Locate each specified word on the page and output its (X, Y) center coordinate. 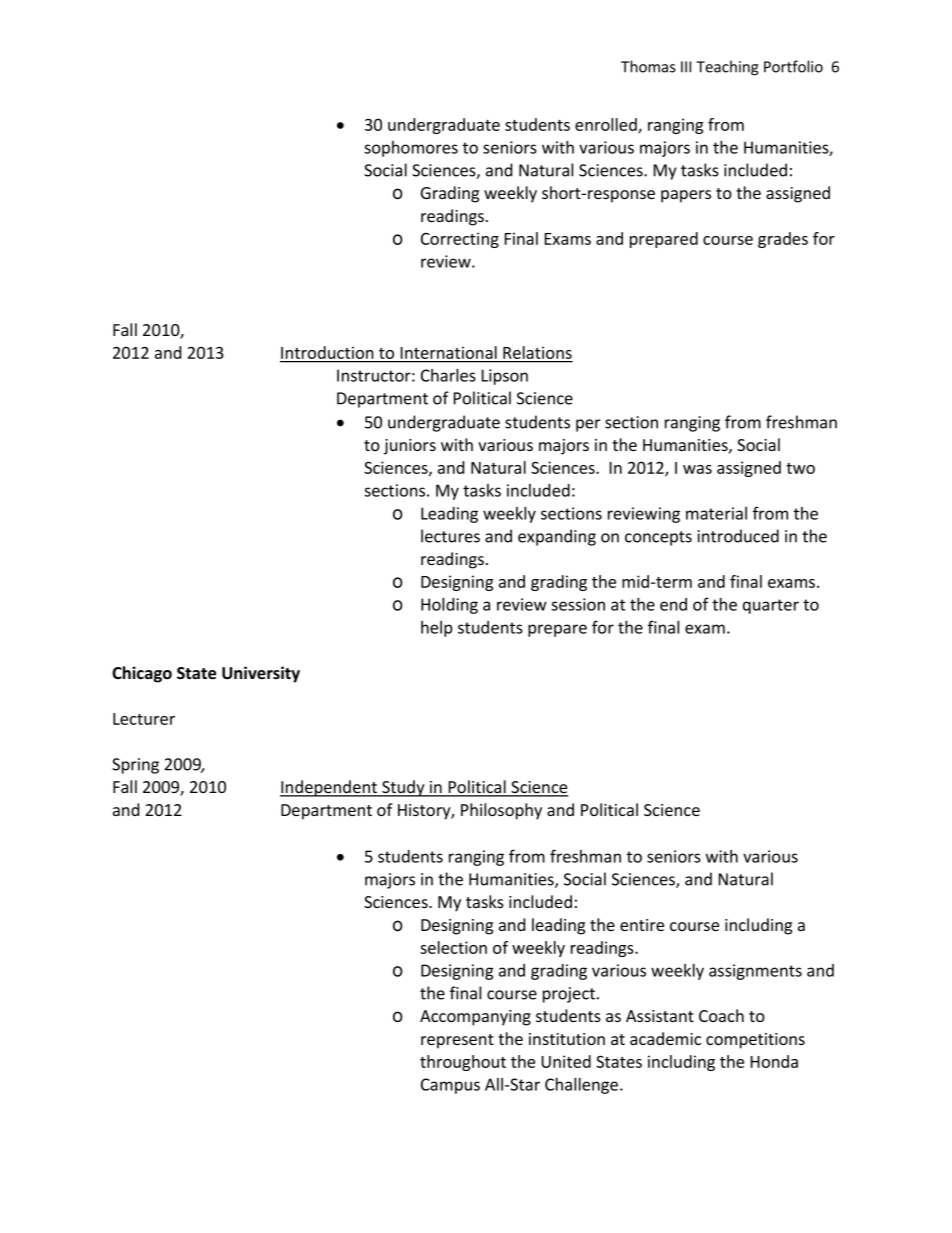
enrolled (607, 125)
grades (783, 240)
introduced (738, 536)
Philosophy (501, 811)
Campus (450, 1086)
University (261, 674)
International (449, 352)
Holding (449, 605)
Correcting (460, 240)
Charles (448, 375)
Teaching (727, 68)
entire (642, 925)
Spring (135, 766)
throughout (463, 1063)
